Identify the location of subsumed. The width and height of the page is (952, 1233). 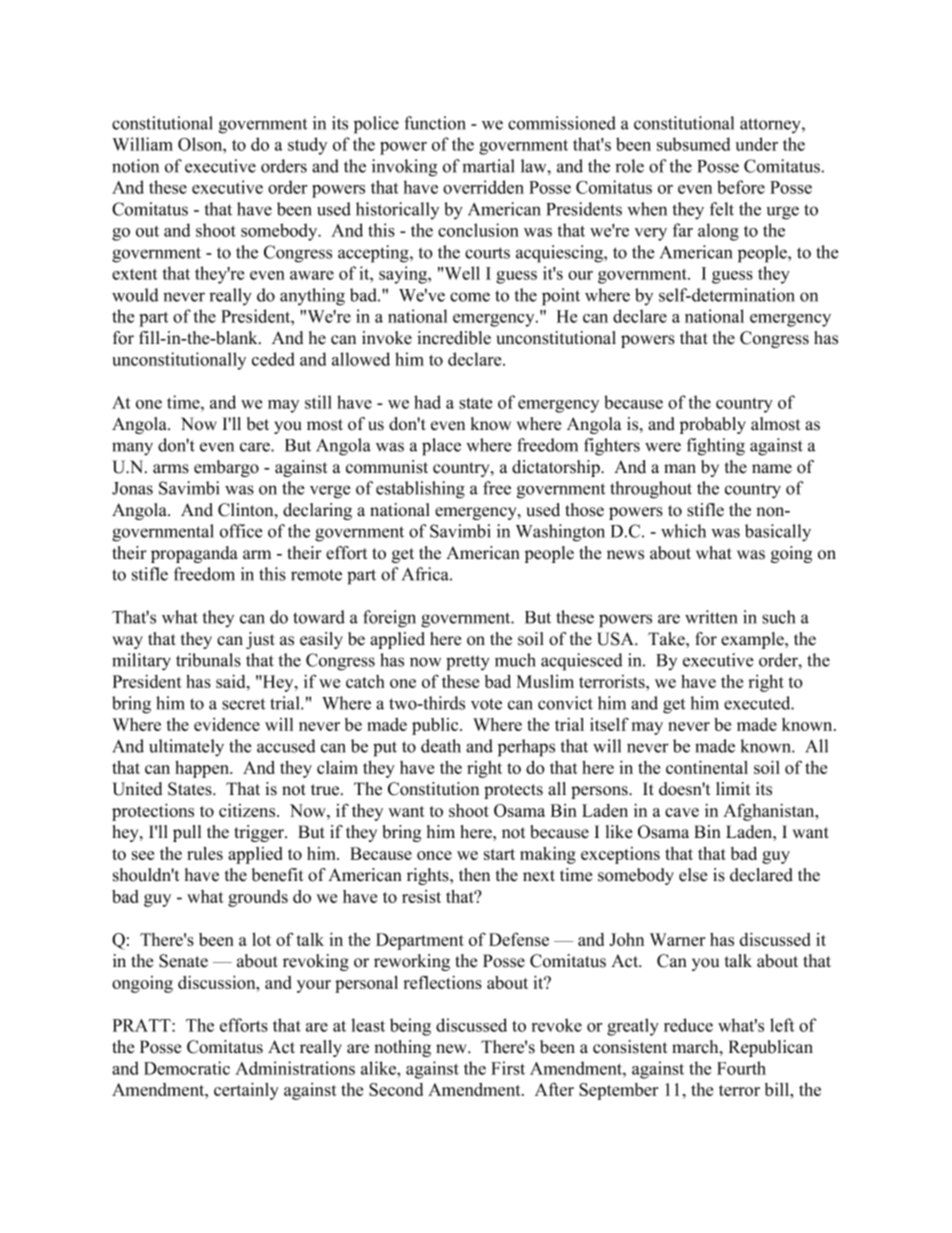
(693, 144).
